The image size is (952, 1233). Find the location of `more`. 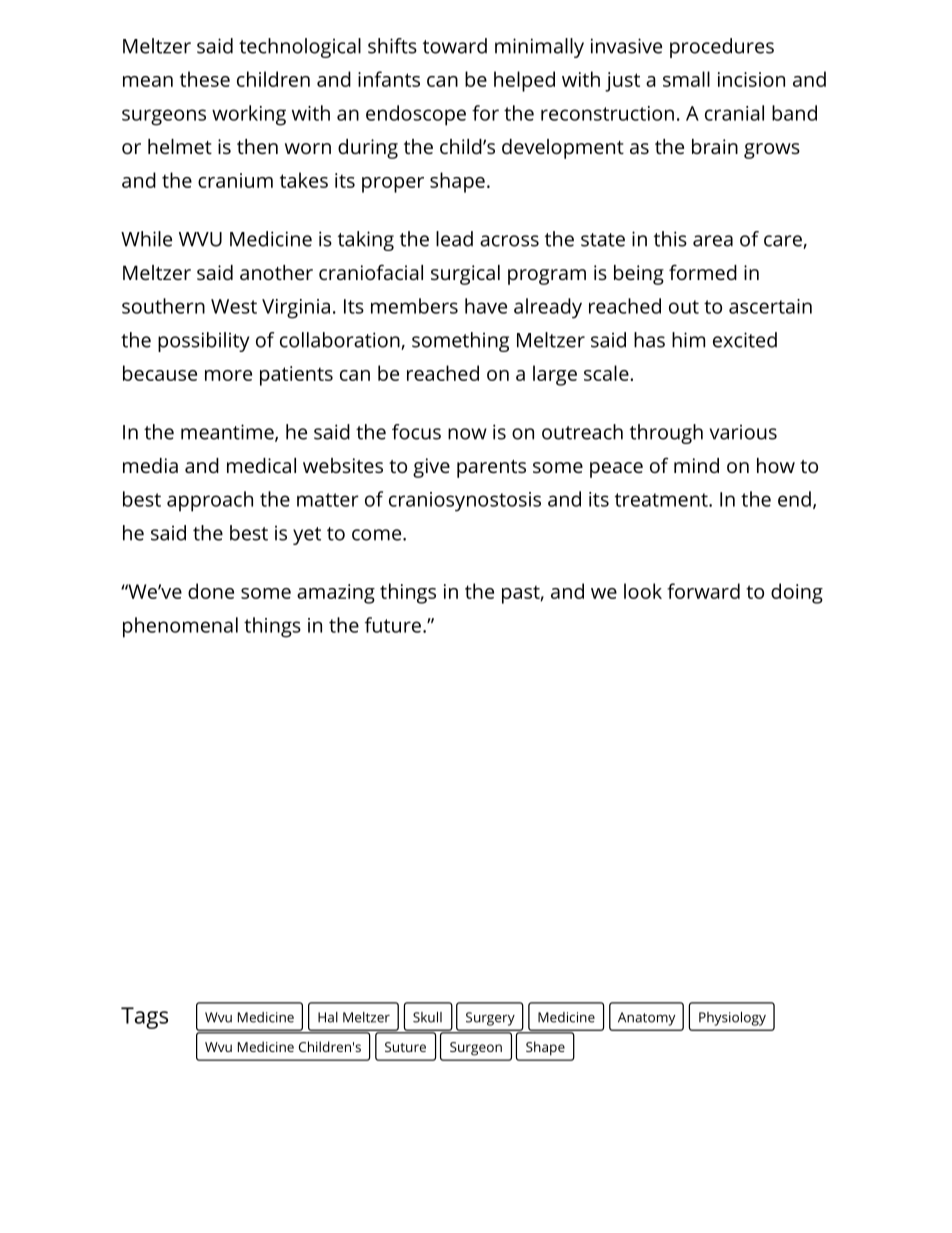

more is located at coordinates (228, 375).
